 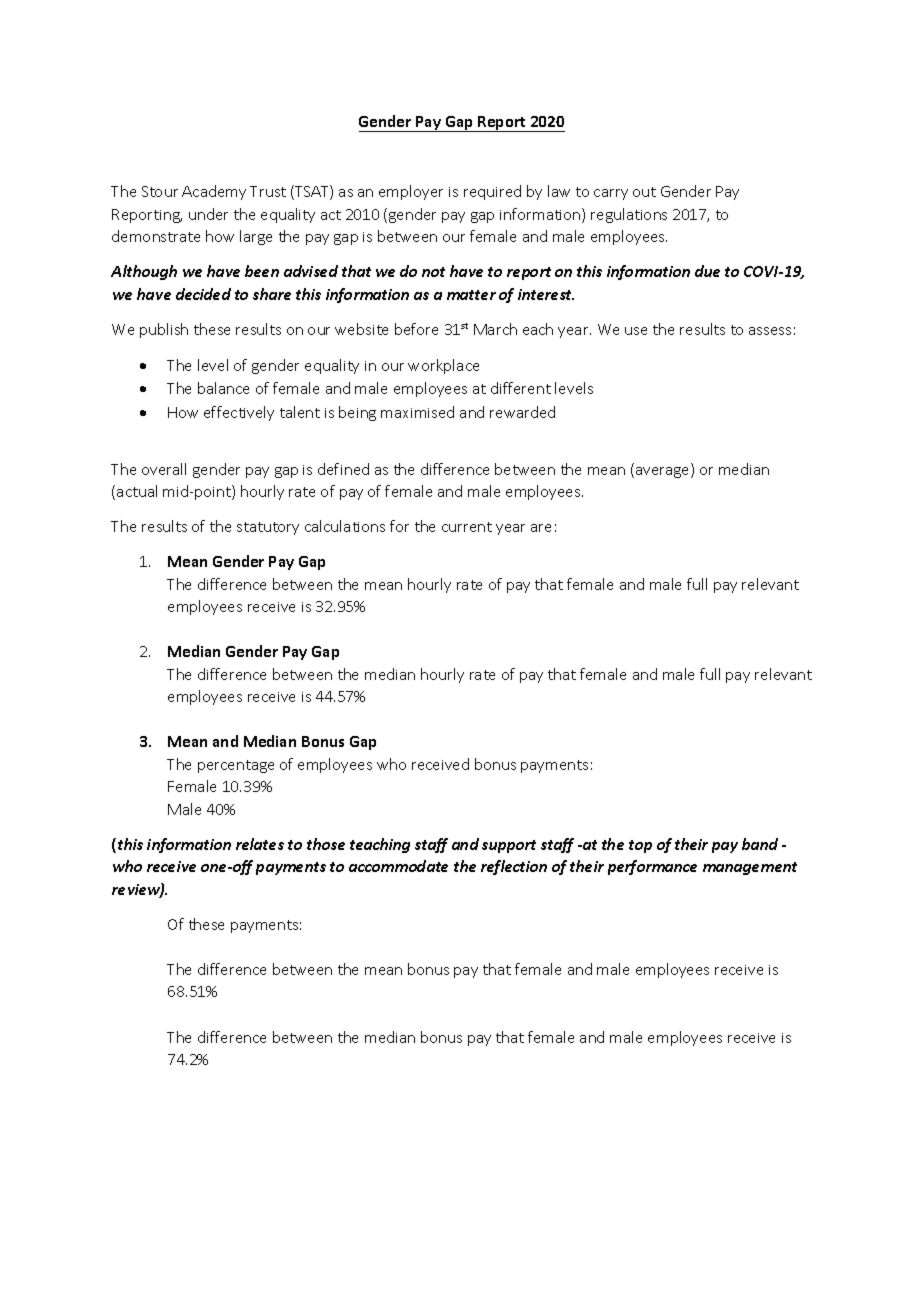 What do you see at coordinates (644, 192) in the screenshot?
I see `out` at bounding box center [644, 192].
